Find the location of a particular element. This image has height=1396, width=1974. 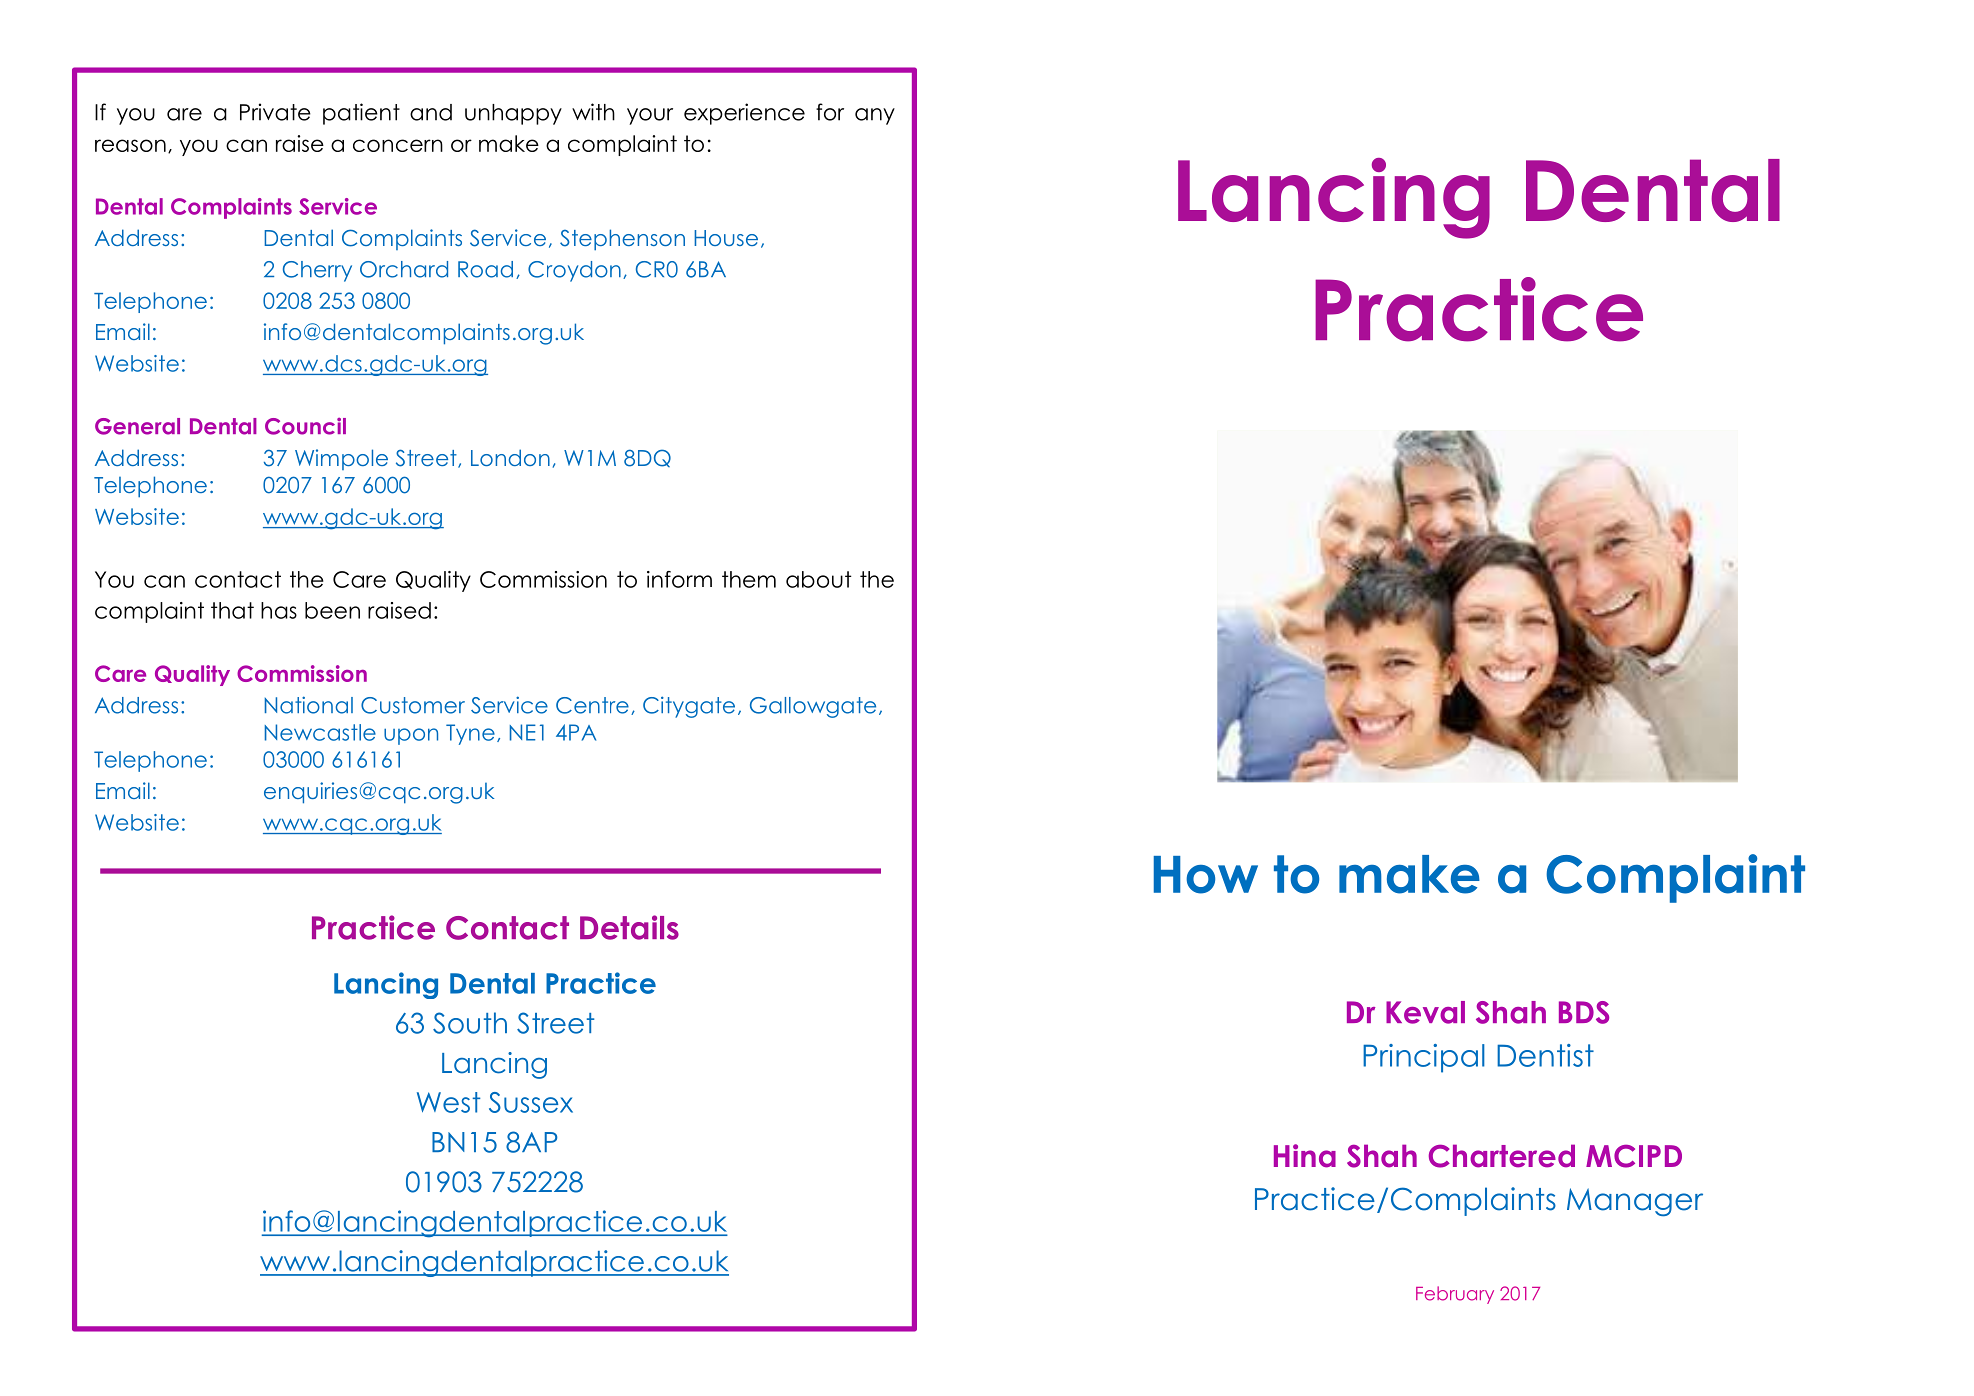

experience is located at coordinates (744, 114).
